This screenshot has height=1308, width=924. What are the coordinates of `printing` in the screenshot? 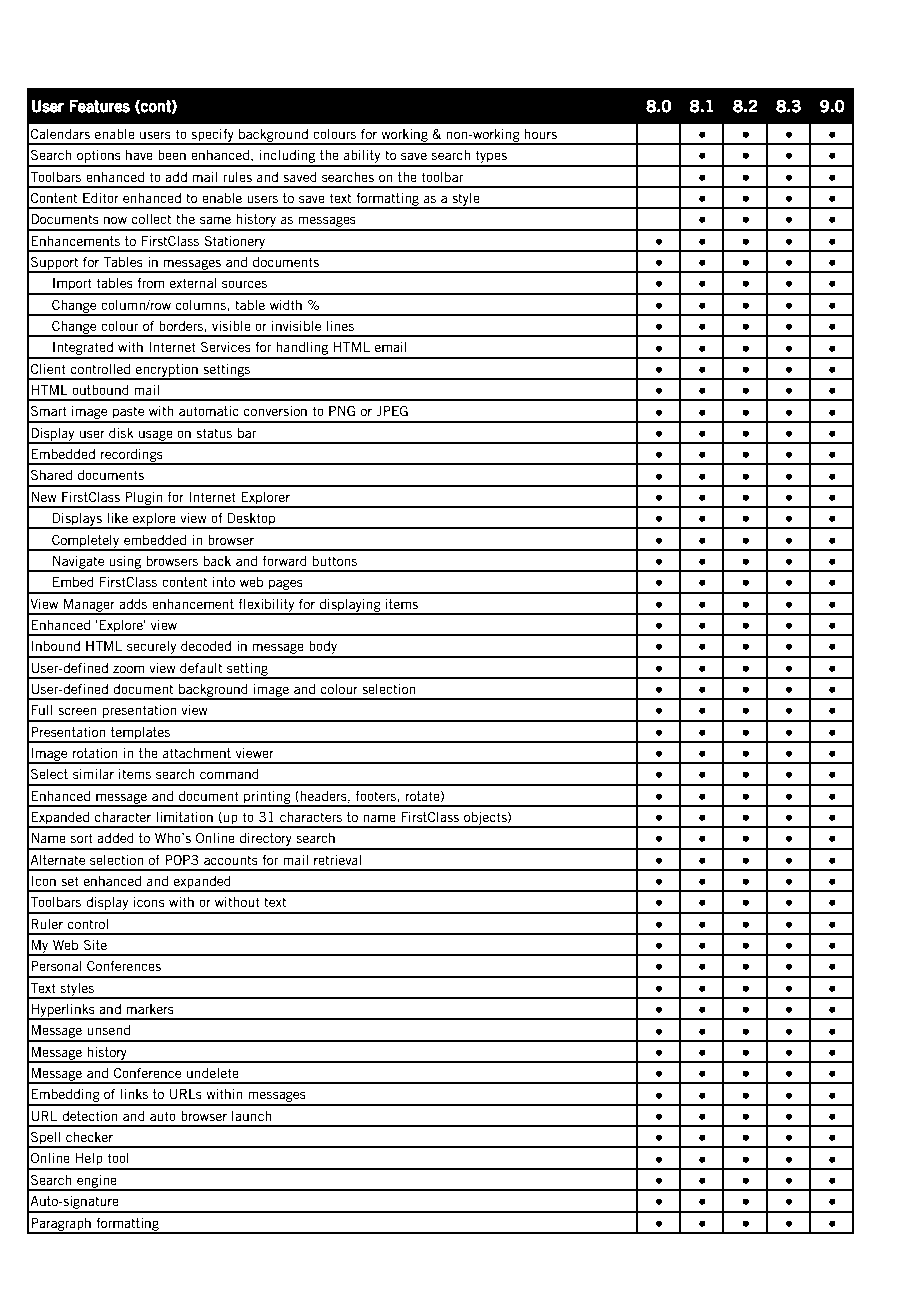 It's located at (267, 798).
